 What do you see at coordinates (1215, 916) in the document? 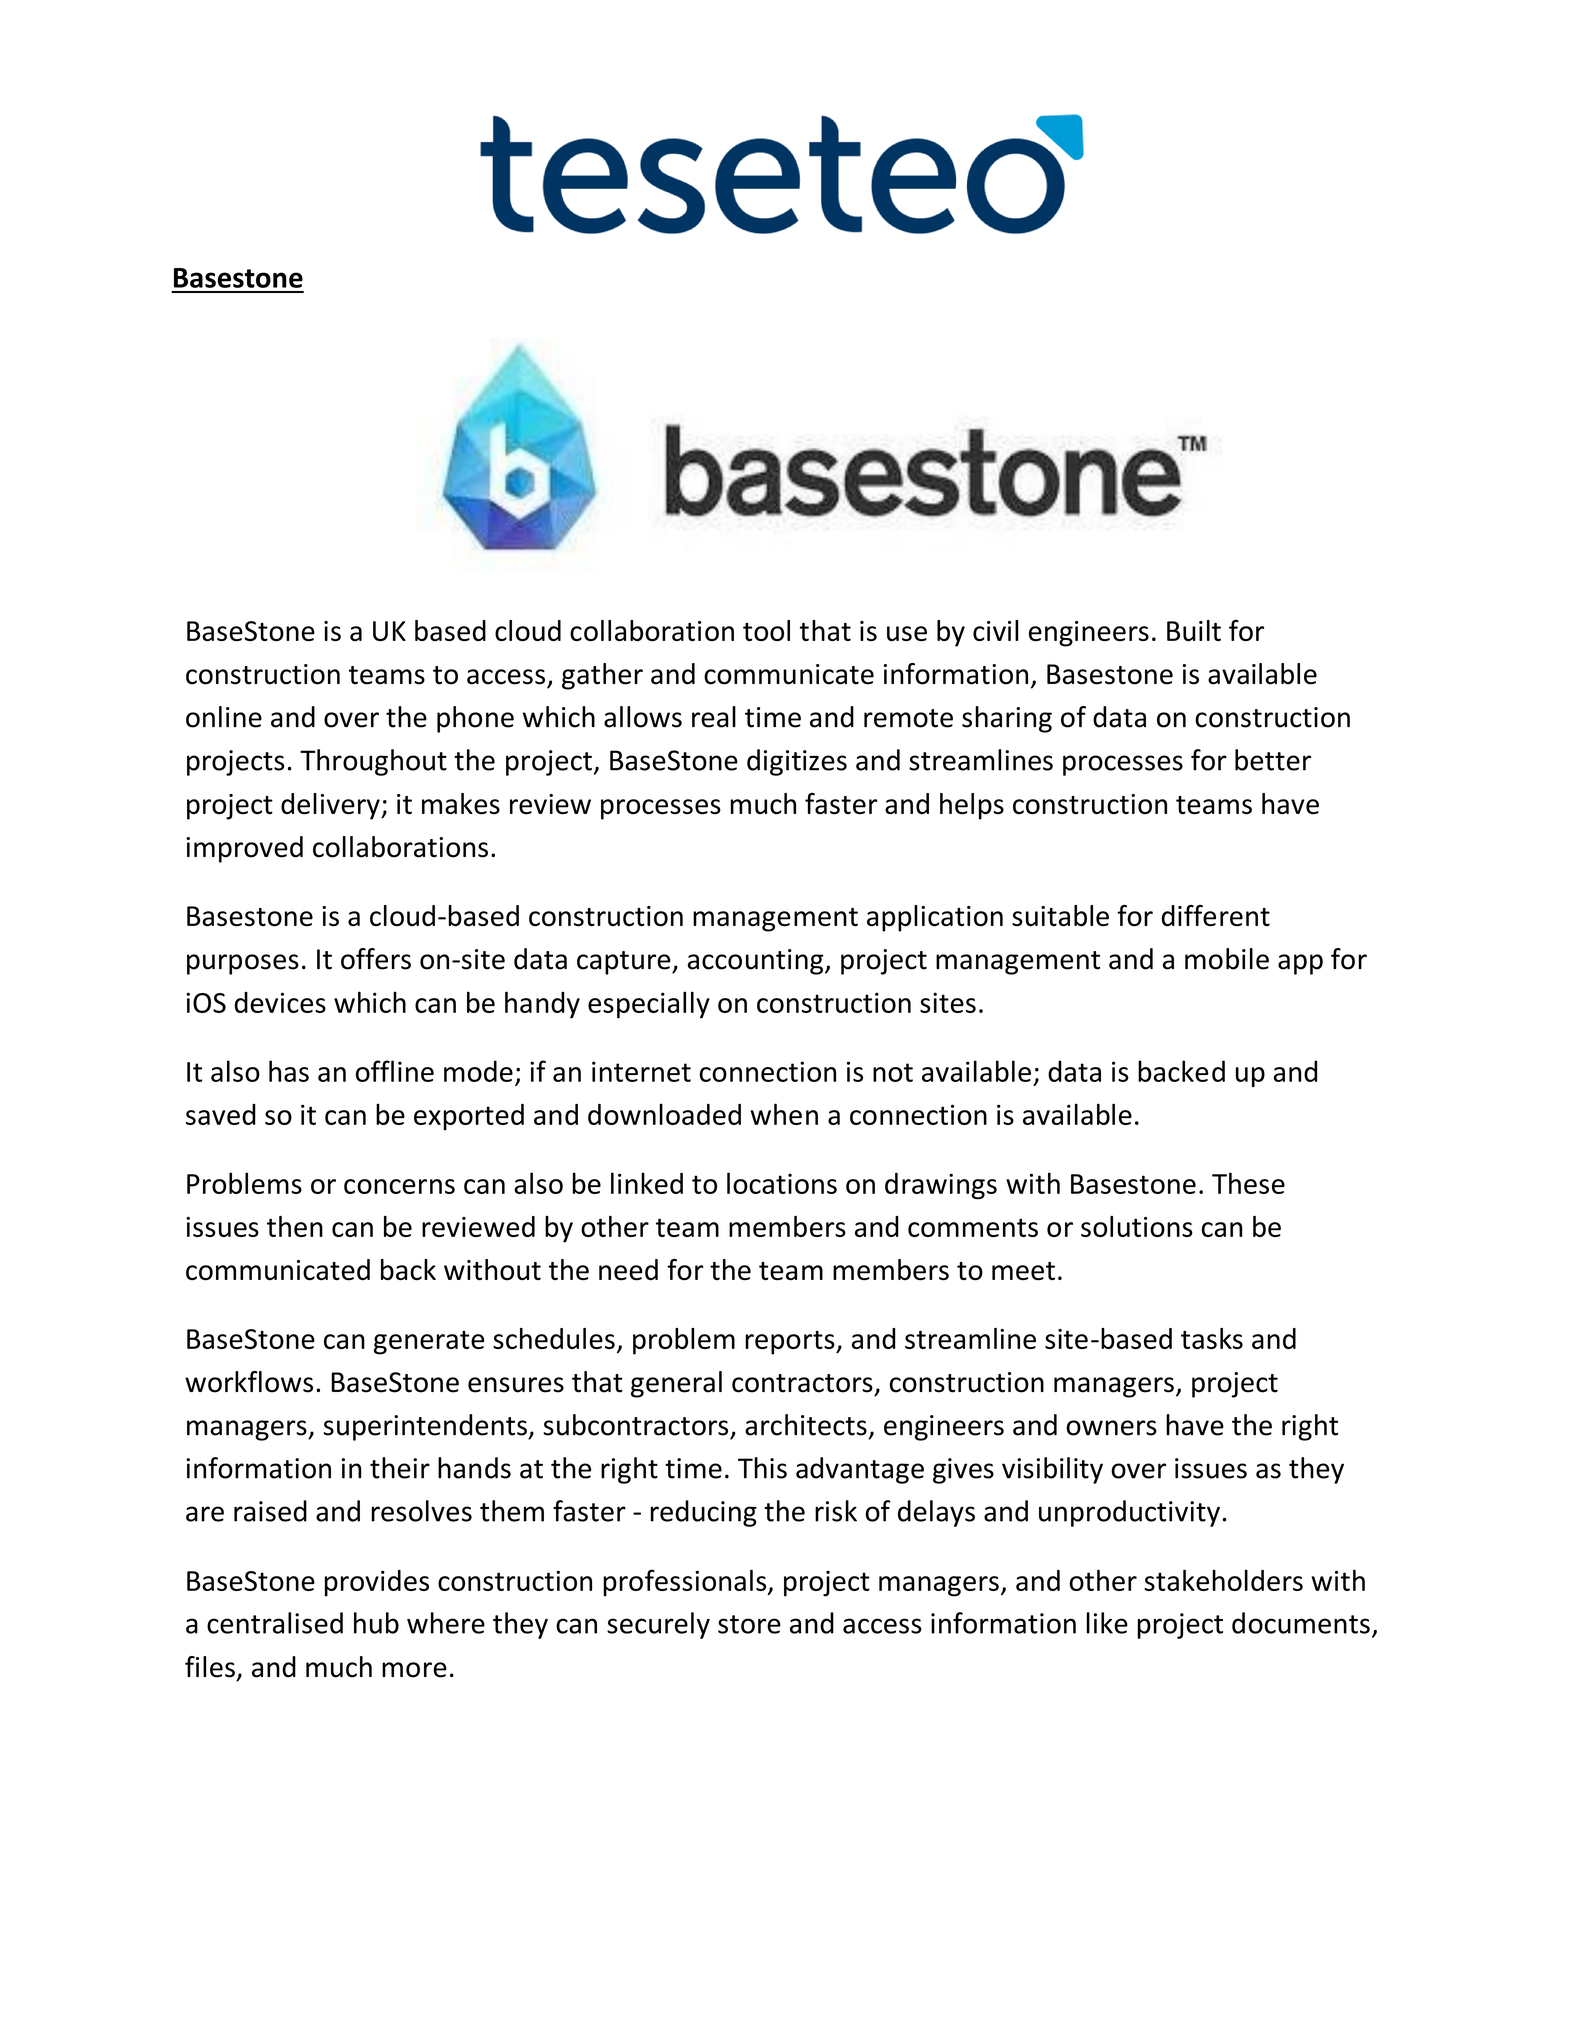
I see `different` at bounding box center [1215, 916].
